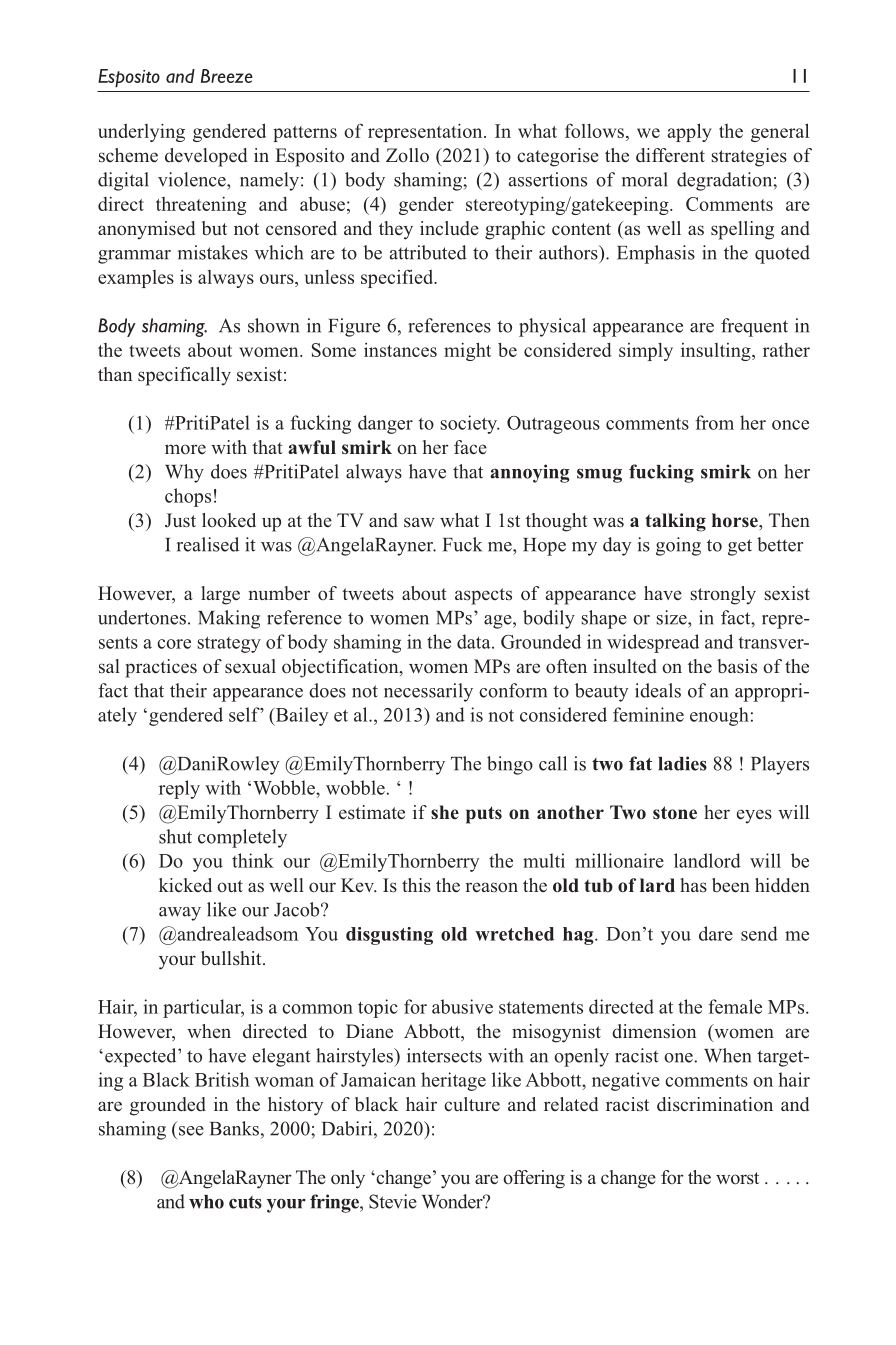  Describe the element at coordinates (736, 520) in the page. I see `horse` at that location.
